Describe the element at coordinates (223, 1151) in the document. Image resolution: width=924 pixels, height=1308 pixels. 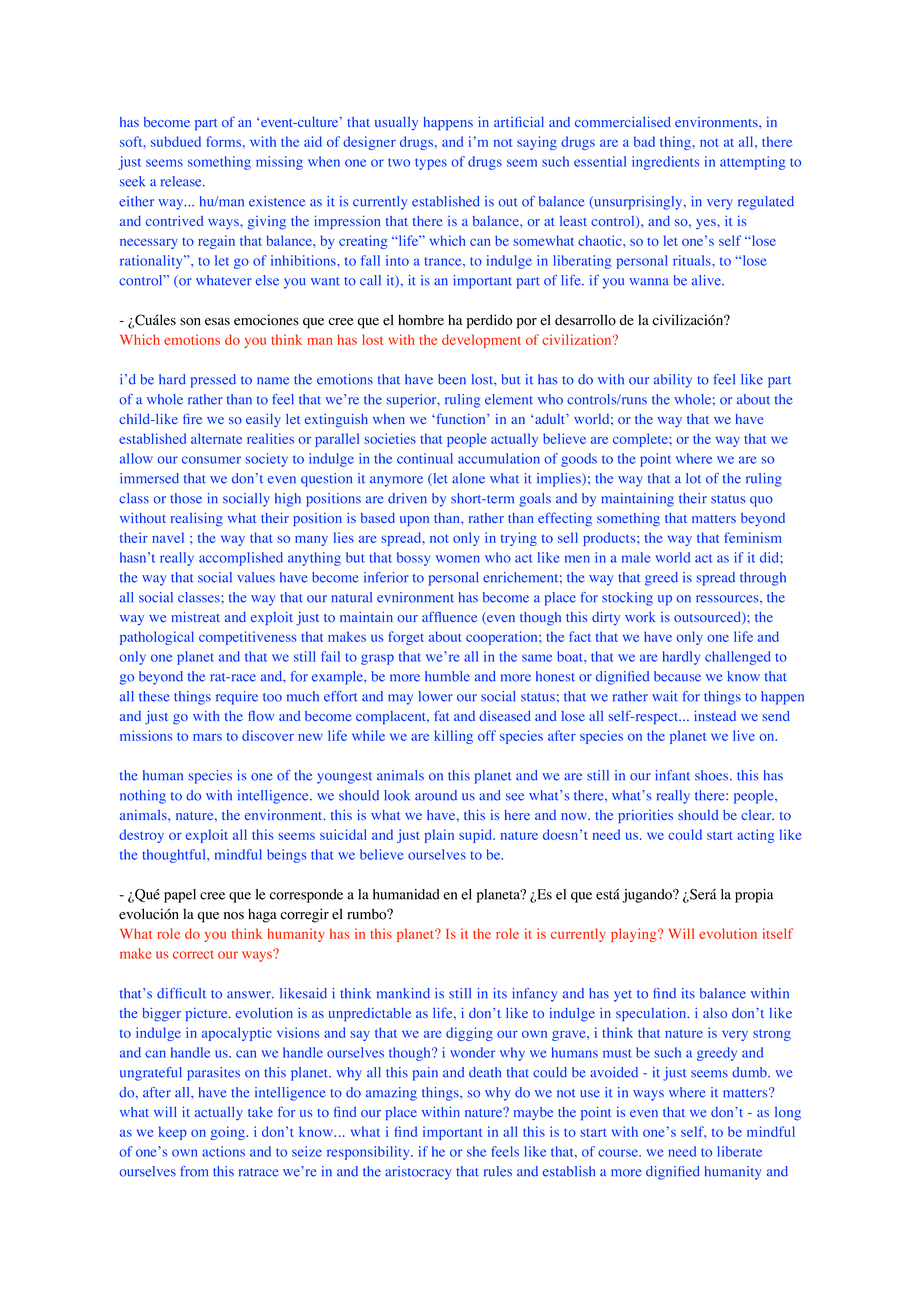
I see `actions` at that location.
